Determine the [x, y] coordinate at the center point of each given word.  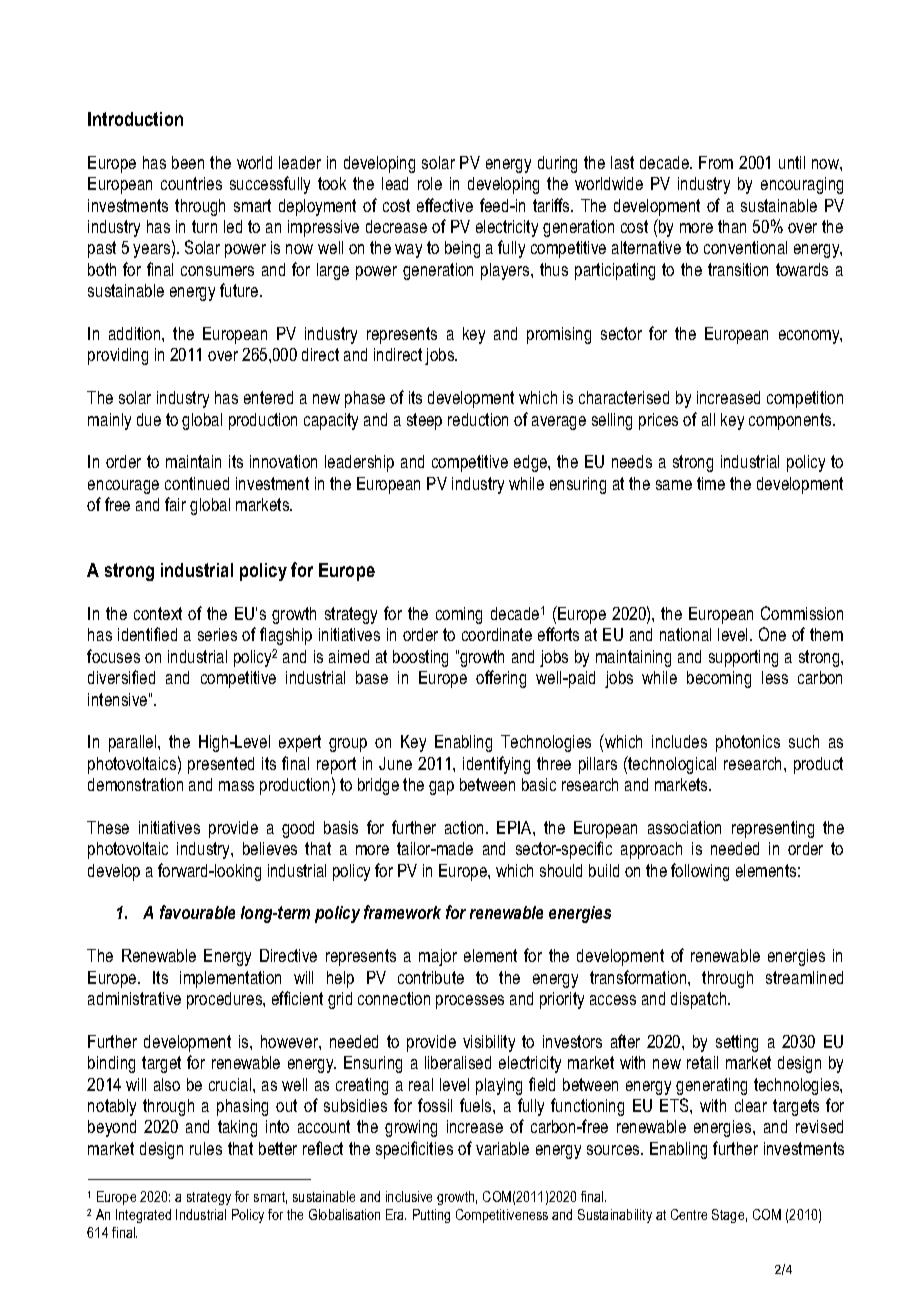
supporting [743, 658]
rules [206, 1148]
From [716, 162]
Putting [431, 1216]
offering [501, 679]
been [188, 162]
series [217, 634]
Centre [689, 1214]
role [430, 183]
